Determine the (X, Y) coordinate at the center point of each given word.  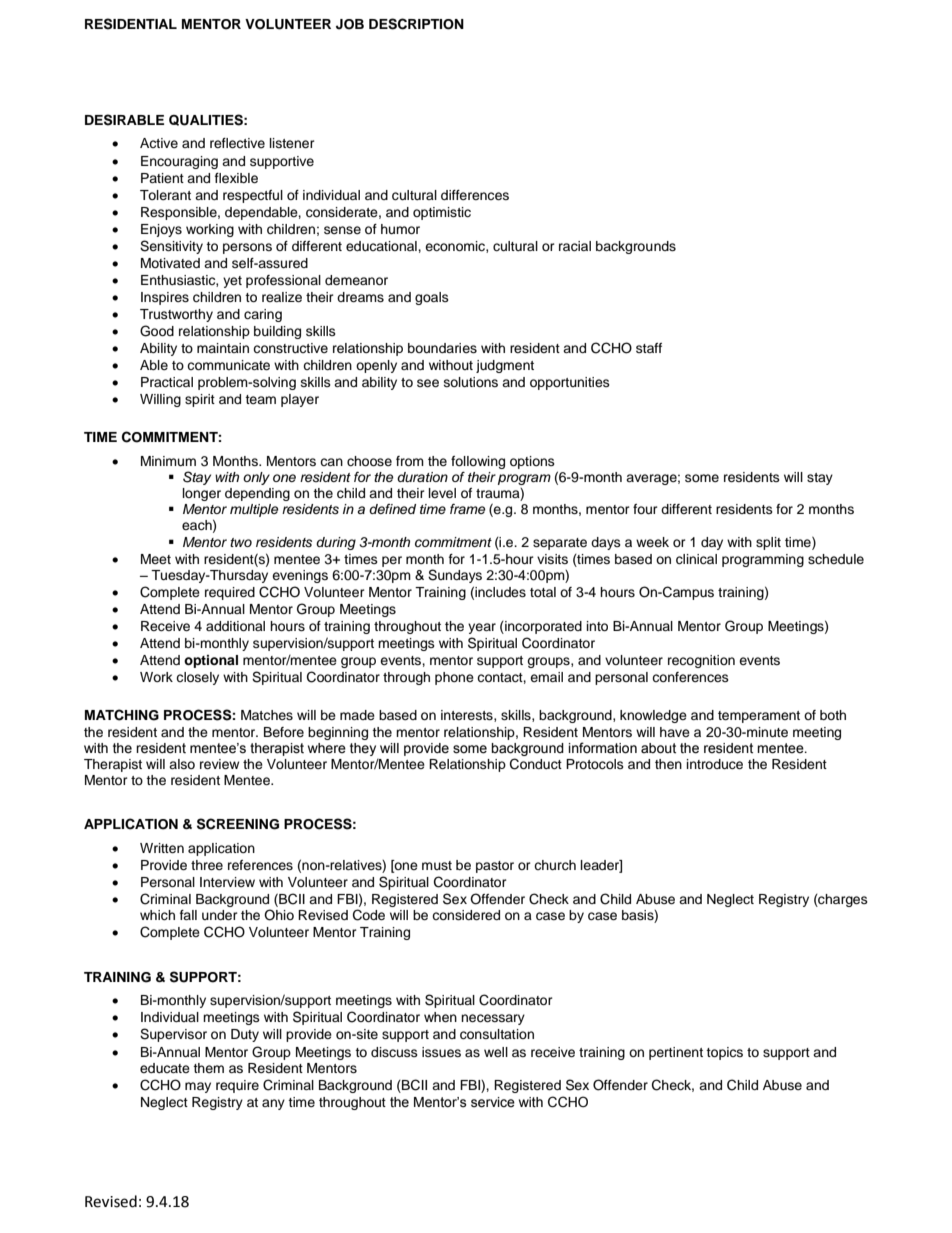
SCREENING (238, 824)
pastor (495, 867)
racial (575, 246)
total (543, 592)
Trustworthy (176, 315)
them (208, 1068)
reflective (237, 143)
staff (649, 348)
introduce (715, 764)
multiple (254, 510)
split (768, 543)
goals (432, 298)
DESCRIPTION (416, 24)
